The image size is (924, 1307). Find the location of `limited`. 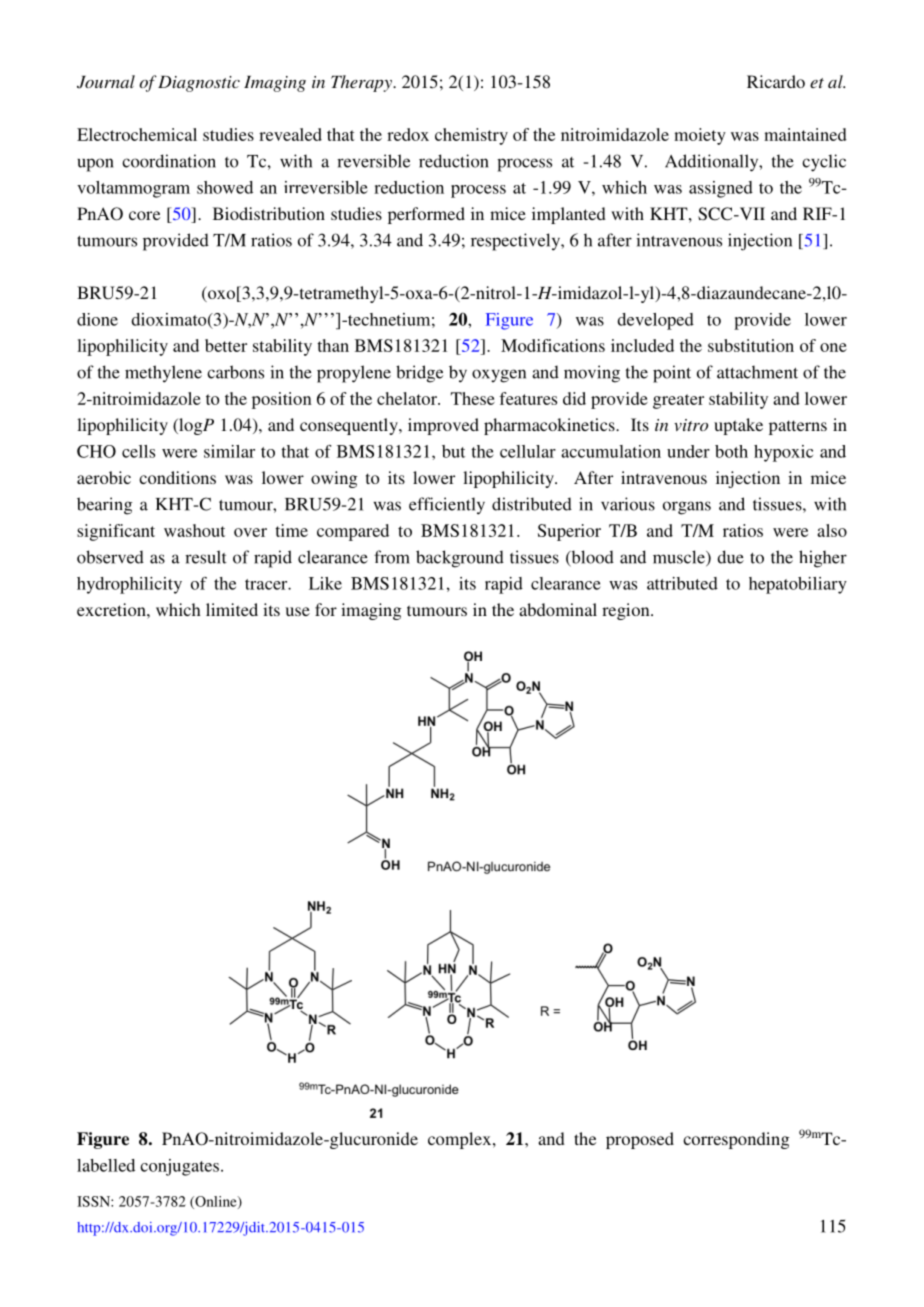

limited is located at coordinates (232, 609).
